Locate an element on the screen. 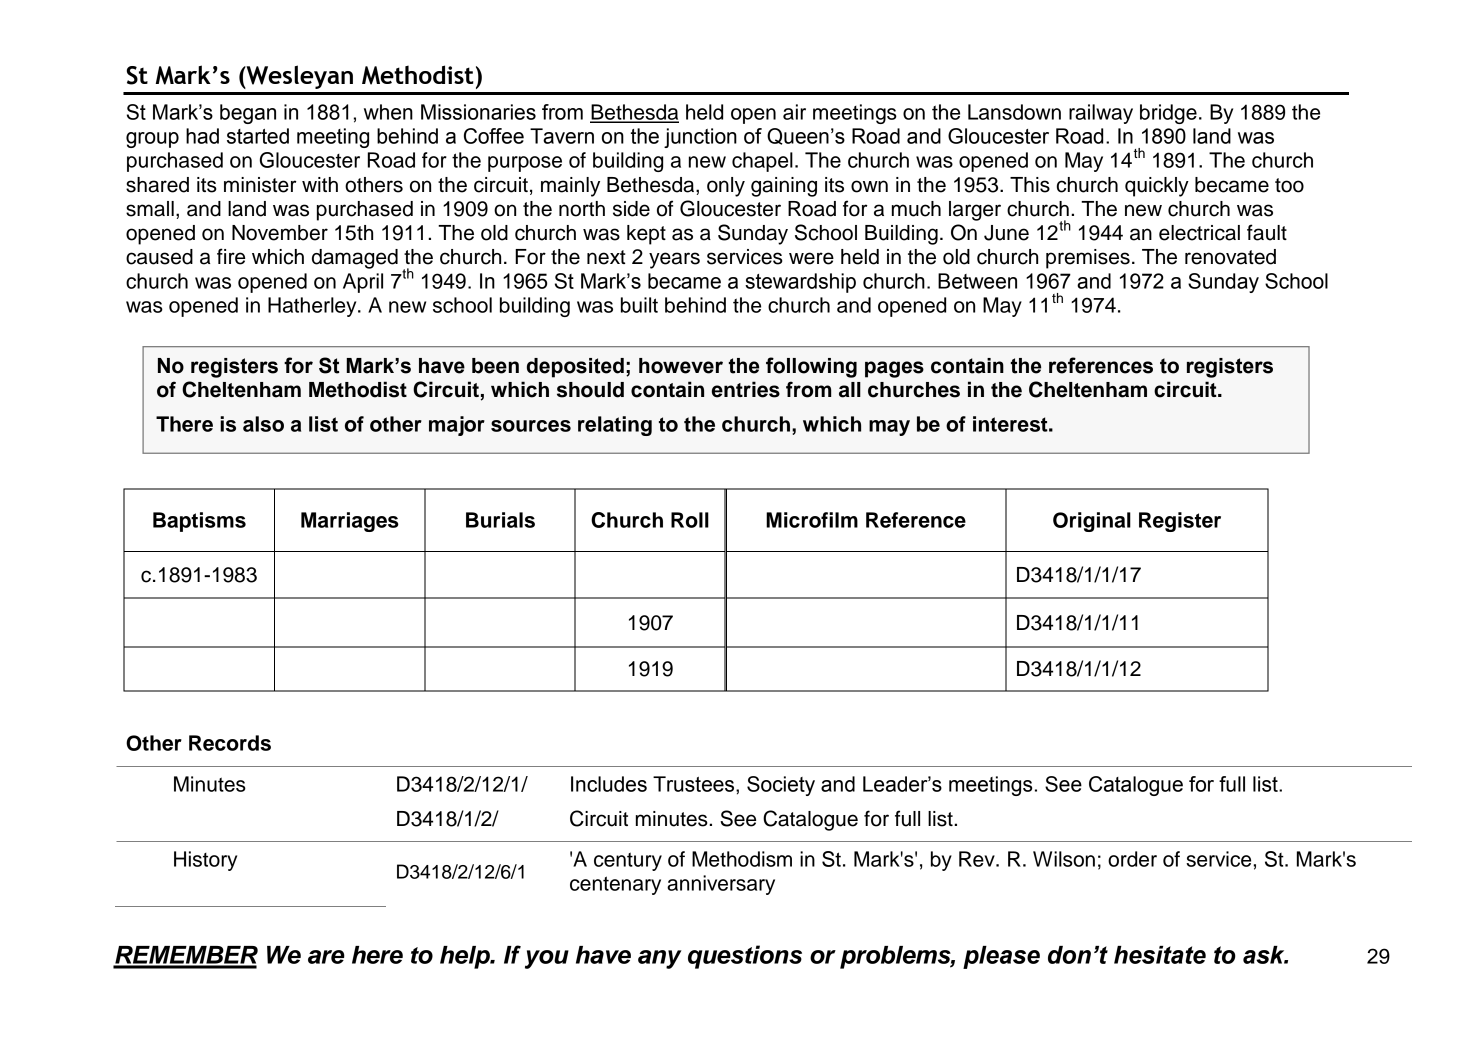  junction is located at coordinates (700, 138).
